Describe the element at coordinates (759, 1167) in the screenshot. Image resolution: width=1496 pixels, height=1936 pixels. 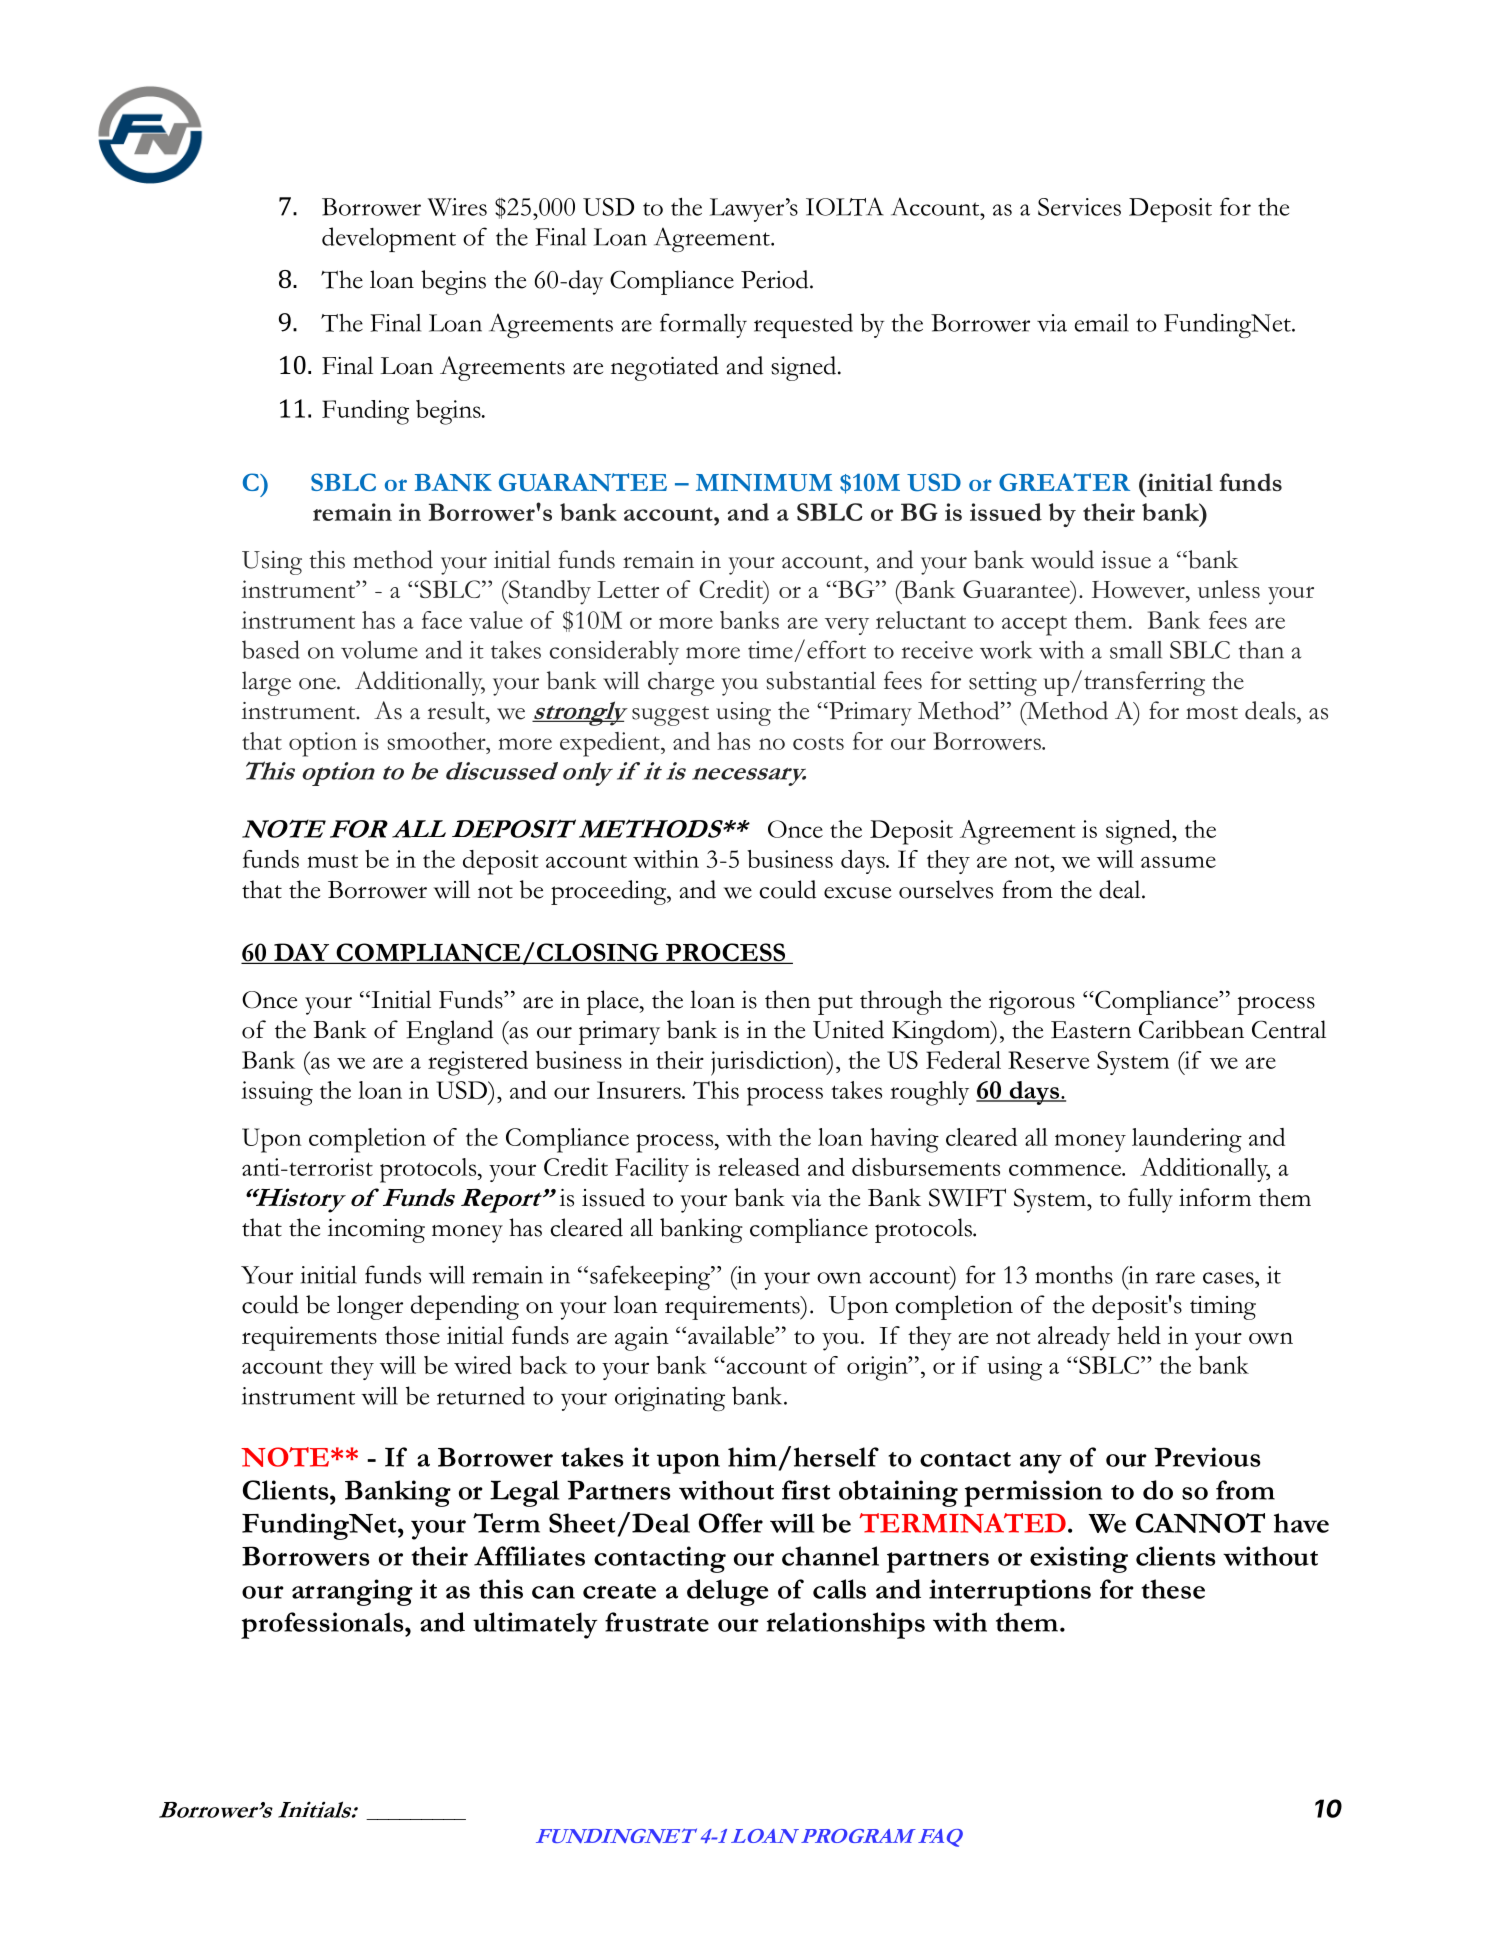
I see `released` at that location.
